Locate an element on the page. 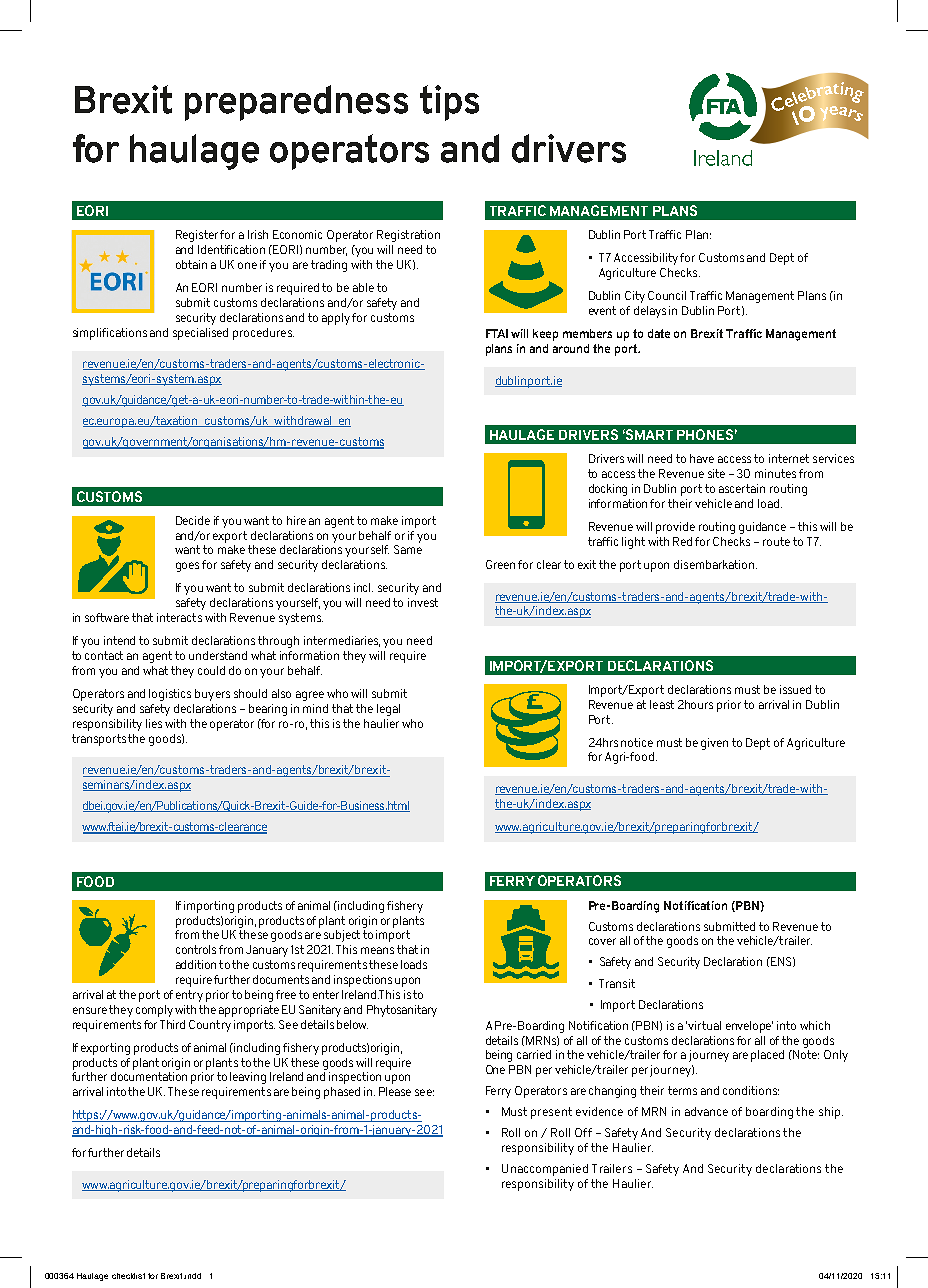 This page has width=928, height=1288. issued is located at coordinates (795, 689).
